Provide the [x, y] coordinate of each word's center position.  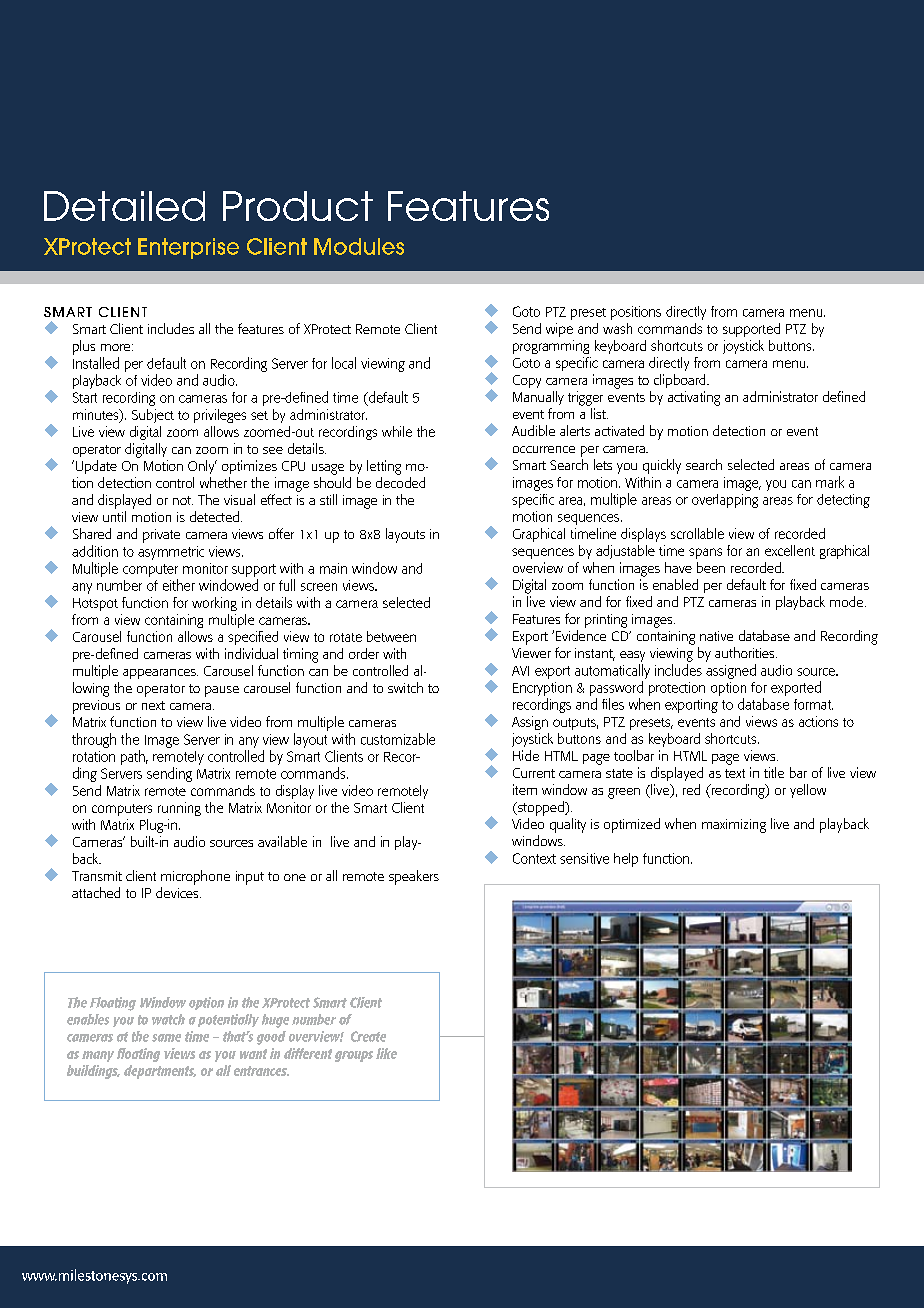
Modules [359, 246]
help [626, 860]
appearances [160, 674]
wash [617, 328]
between [391, 636]
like [386, 1053]
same [166, 1038]
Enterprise [188, 248]
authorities [746, 652]
